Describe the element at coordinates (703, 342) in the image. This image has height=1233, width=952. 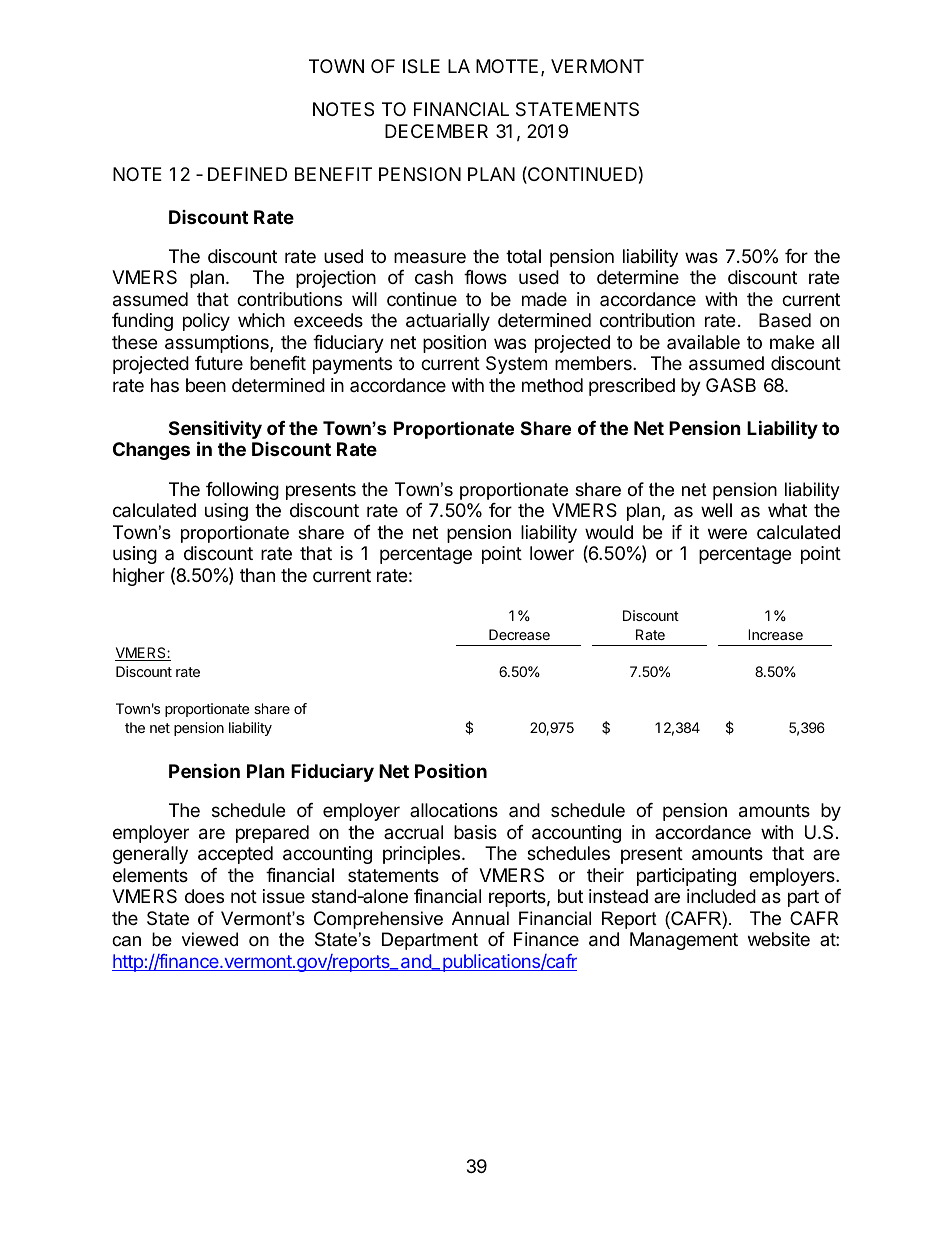
I see `available` at that location.
